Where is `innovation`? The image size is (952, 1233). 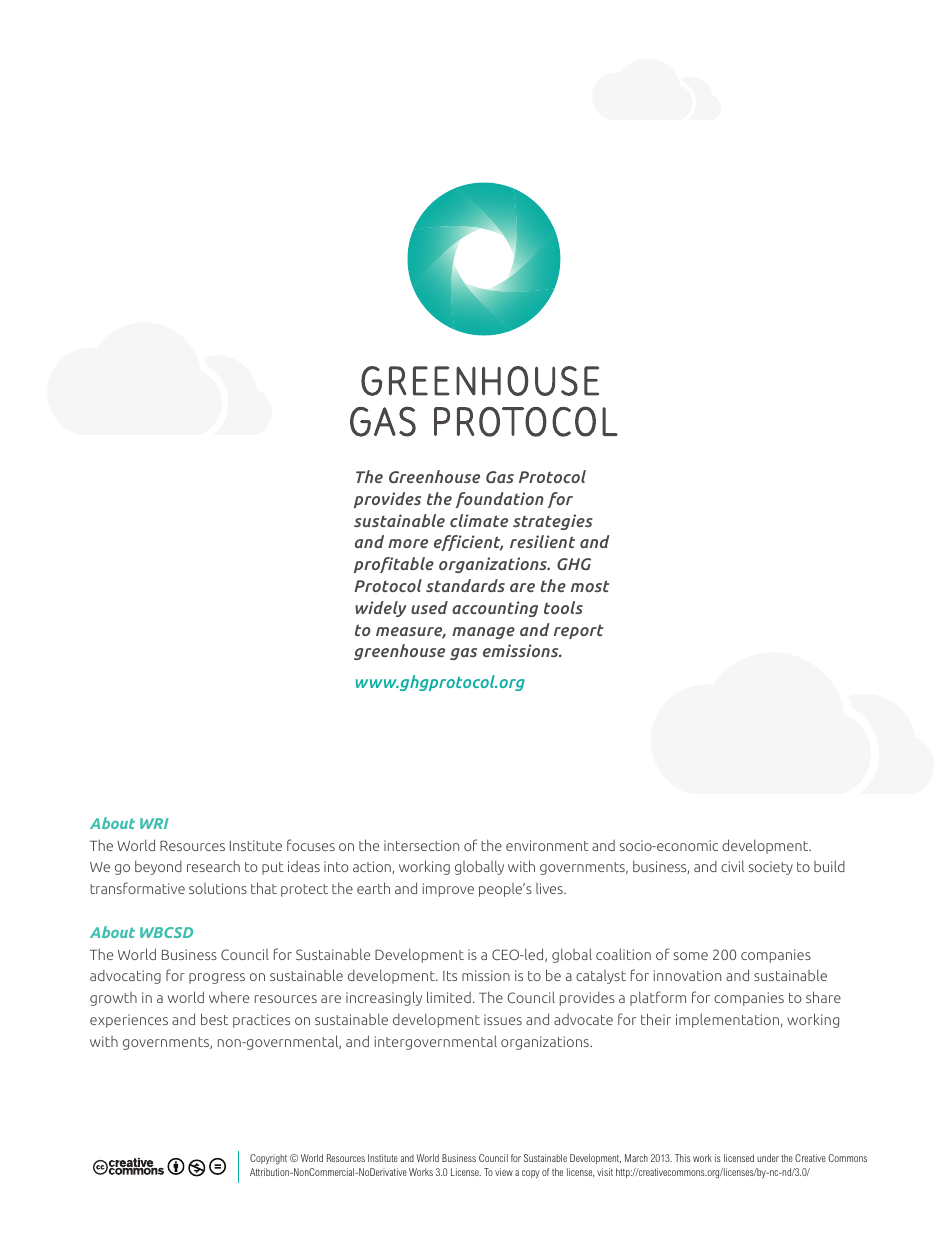 innovation is located at coordinates (687, 975).
